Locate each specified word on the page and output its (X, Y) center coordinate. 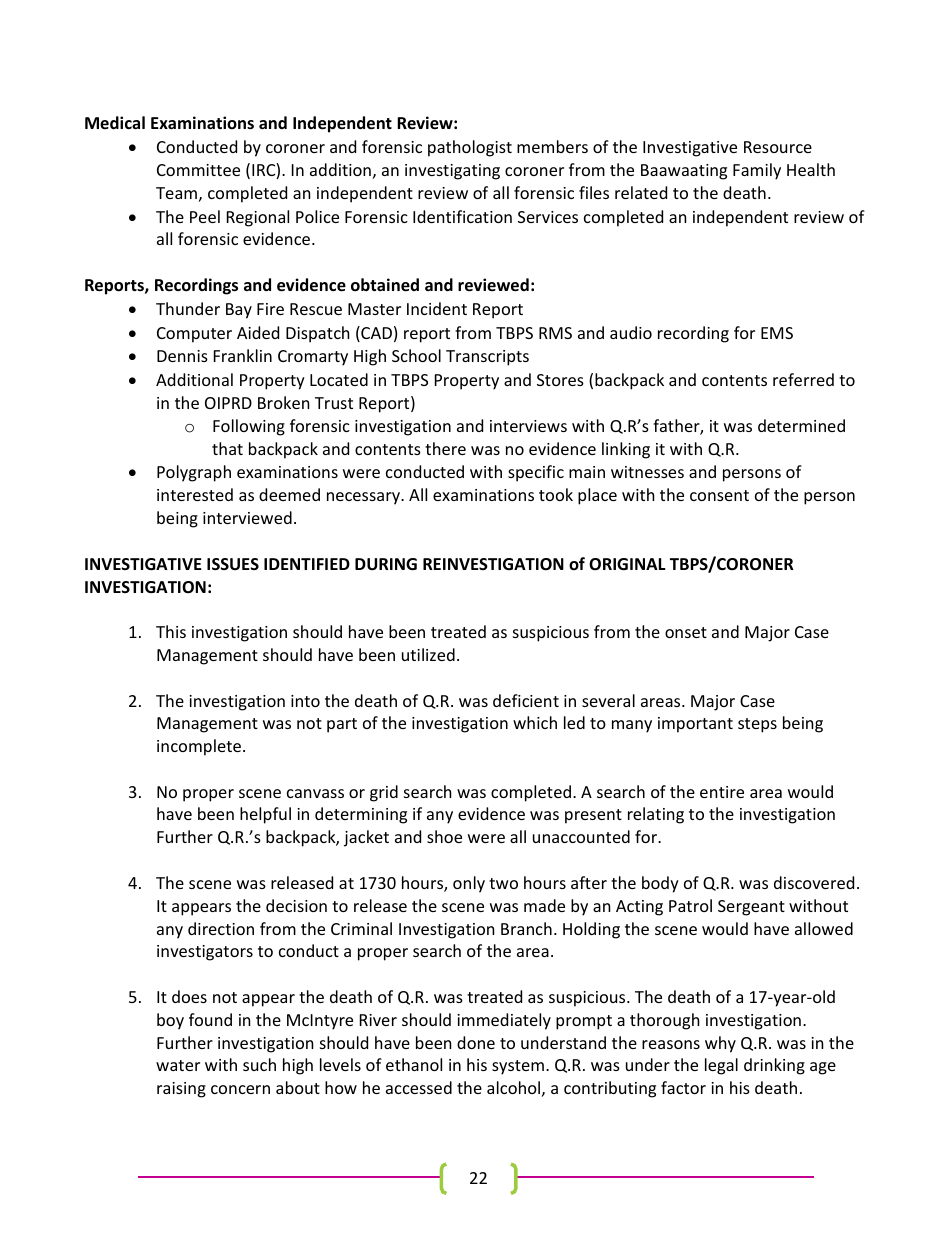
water (178, 1065)
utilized (428, 654)
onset (686, 632)
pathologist (470, 148)
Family (757, 171)
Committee (198, 170)
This (171, 631)
